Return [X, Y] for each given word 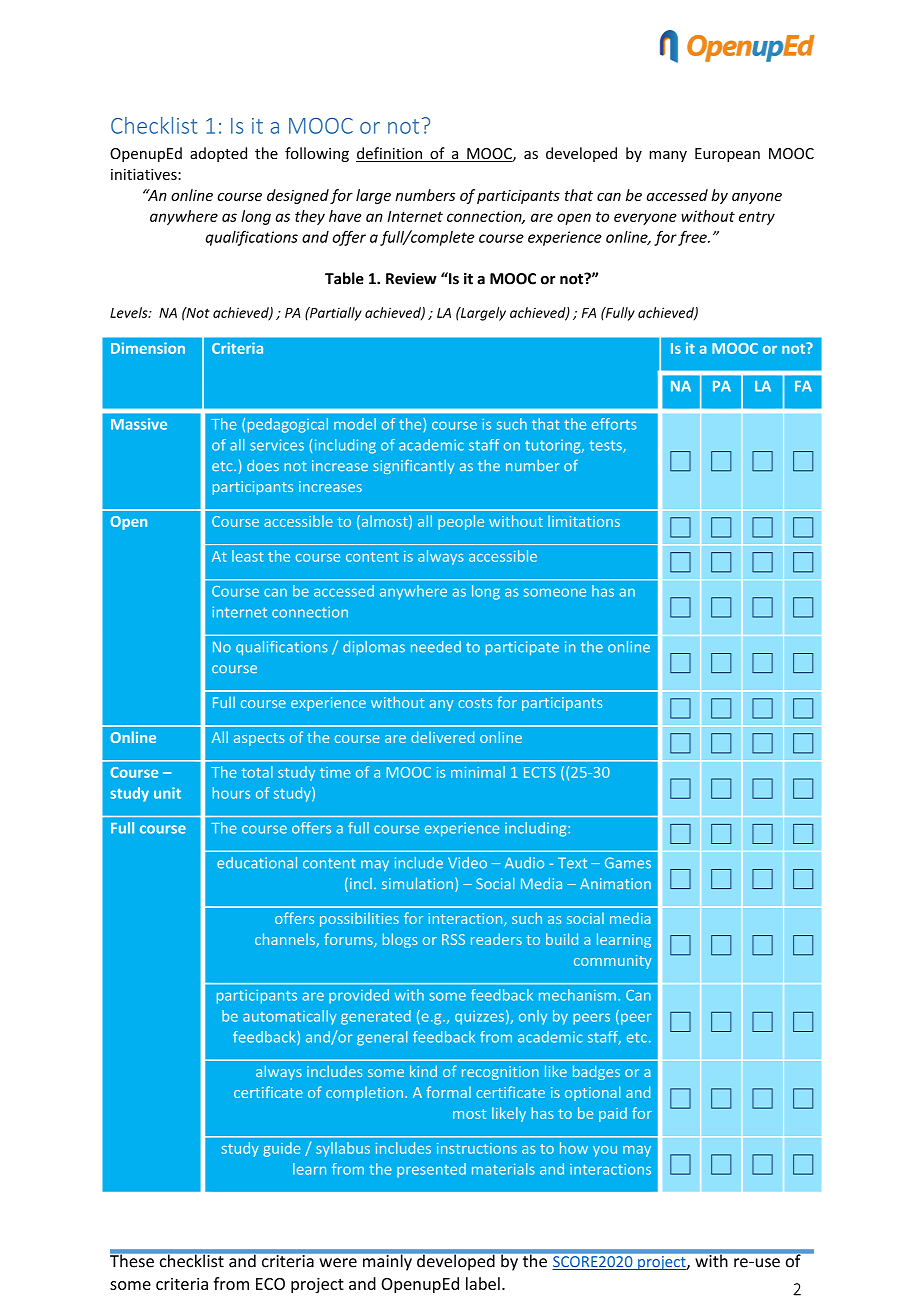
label [483, 1283]
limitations [584, 521]
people [461, 522]
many [668, 156]
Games [628, 863]
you [605, 1151]
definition [390, 154]
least [248, 556]
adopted [218, 154]
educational [257, 863]
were [338, 1263]
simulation [417, 883]
